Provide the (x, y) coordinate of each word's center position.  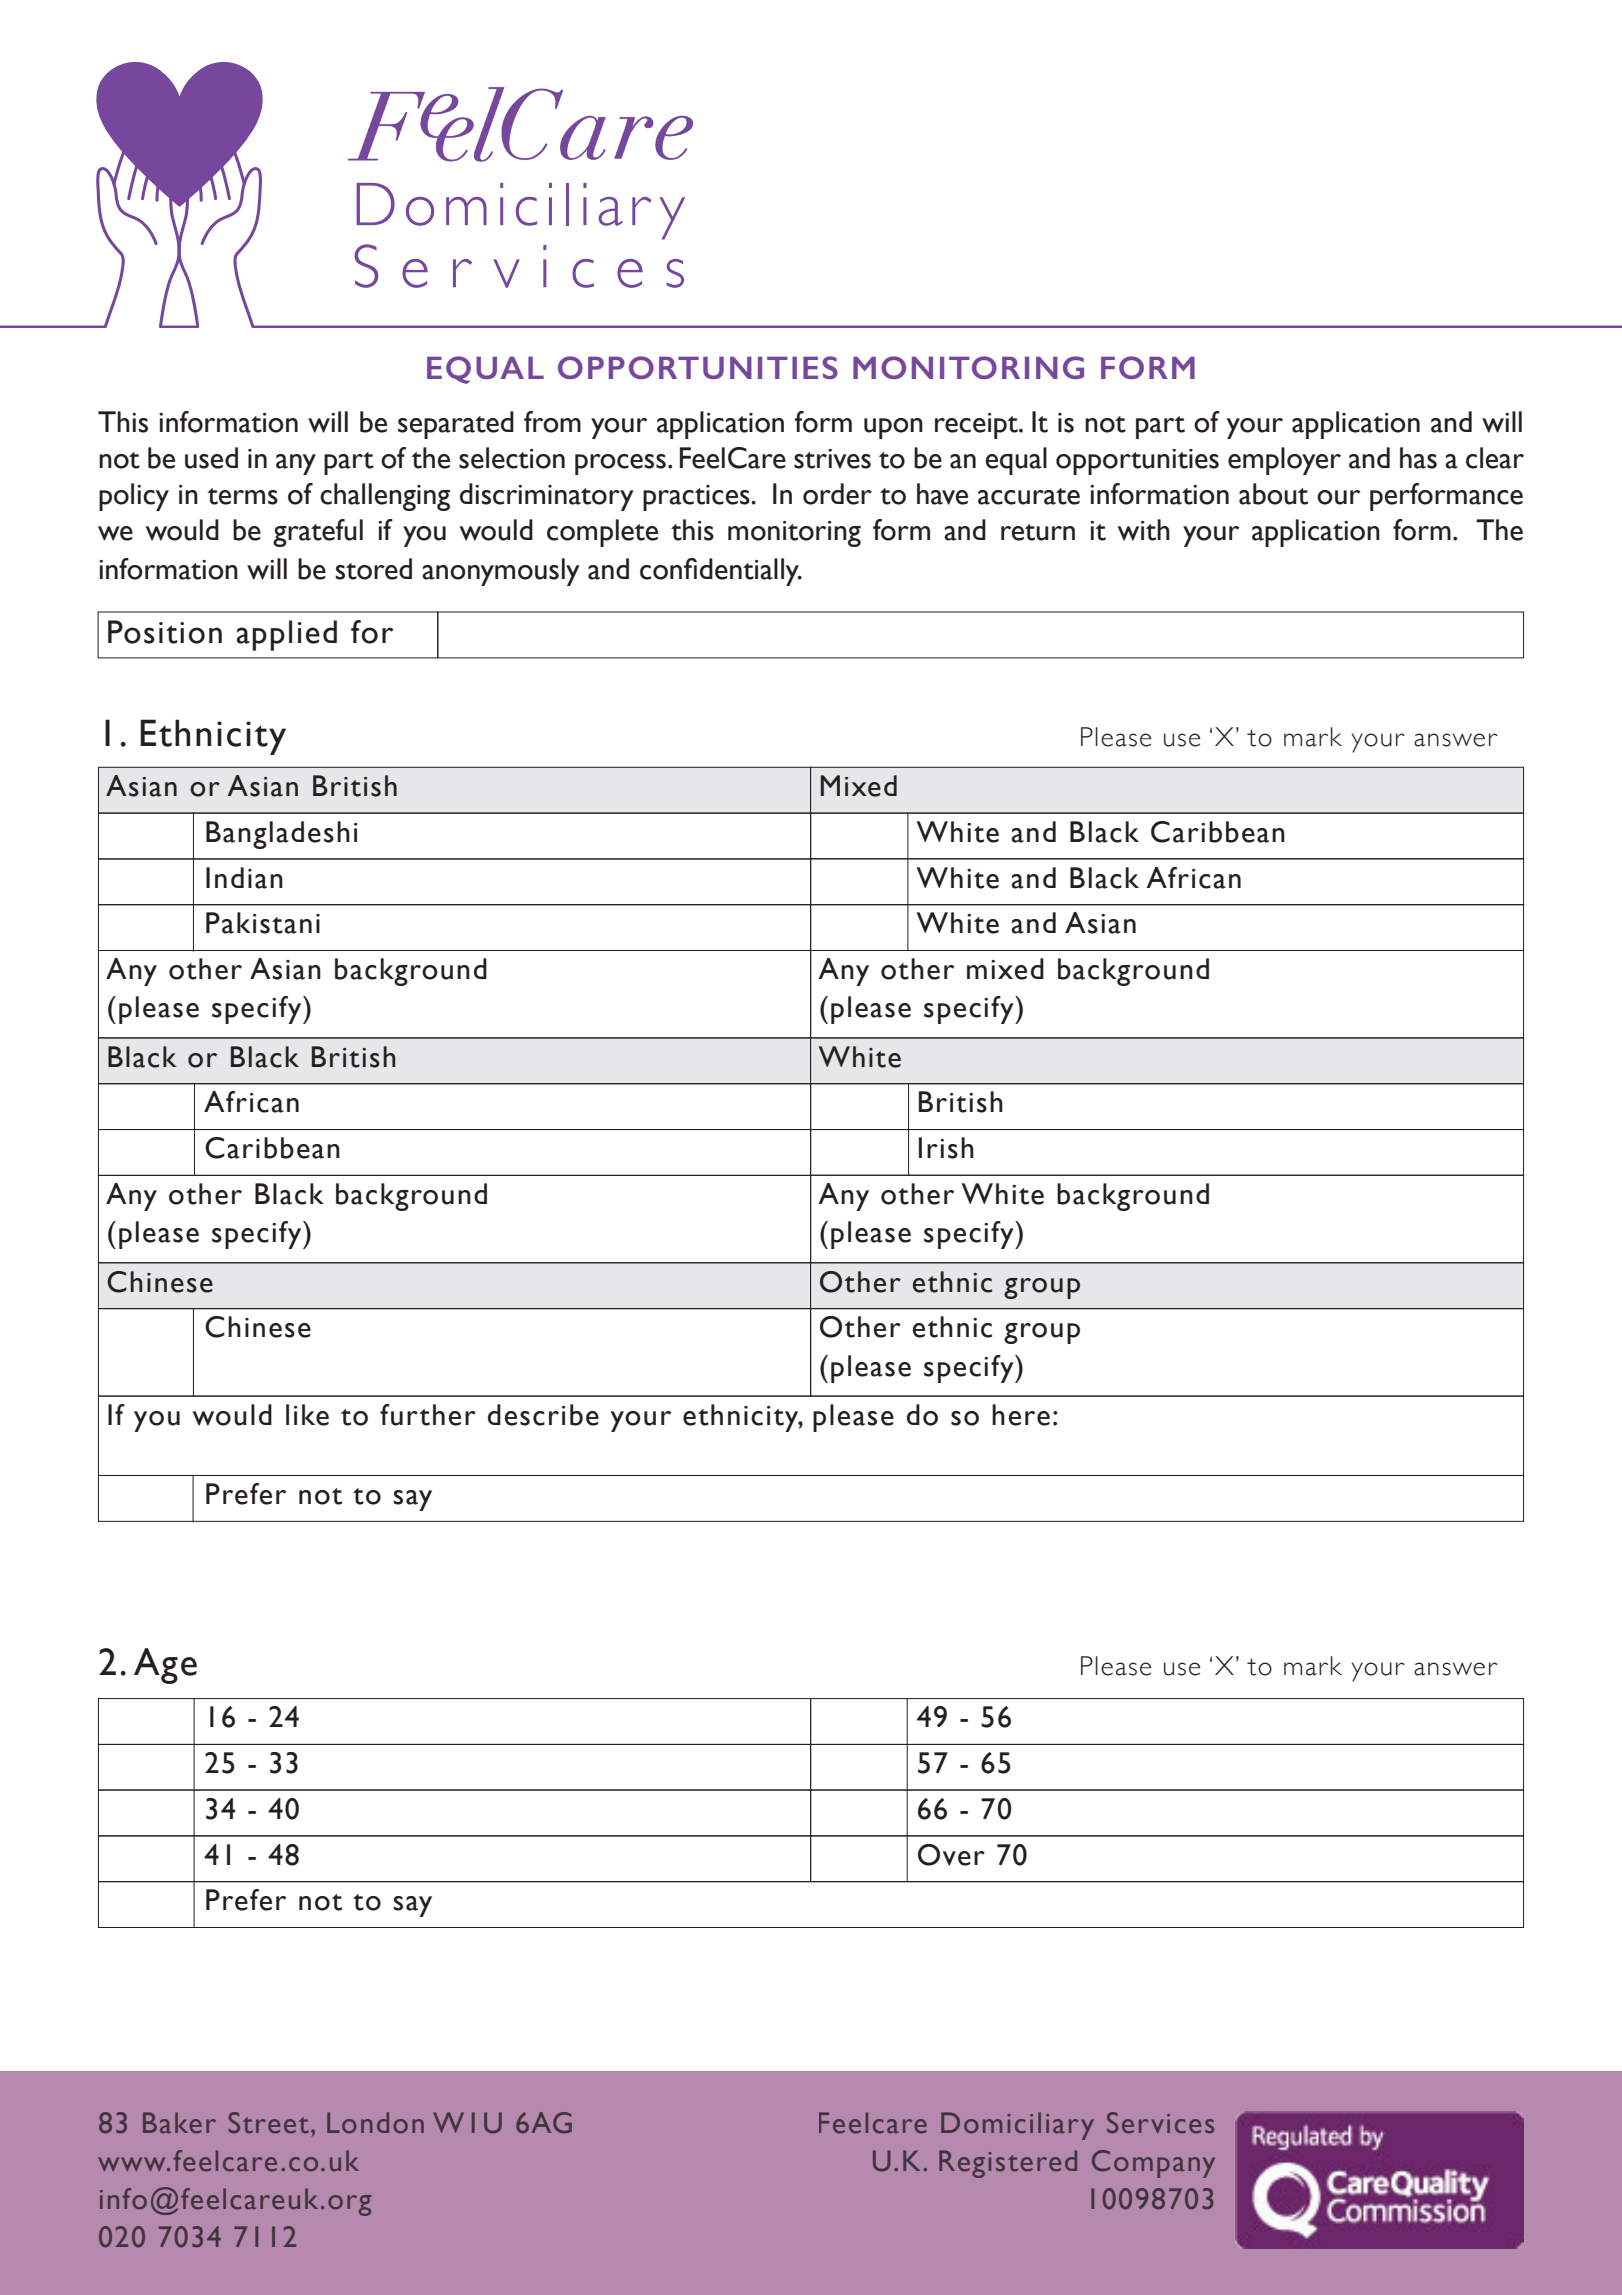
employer (1284, 461)
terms (243, 496)
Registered (1008, 2164)
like (307, 1415)
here (1021, 1415)
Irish (946, 1148)
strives (832, 459)
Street (268, 2123)
